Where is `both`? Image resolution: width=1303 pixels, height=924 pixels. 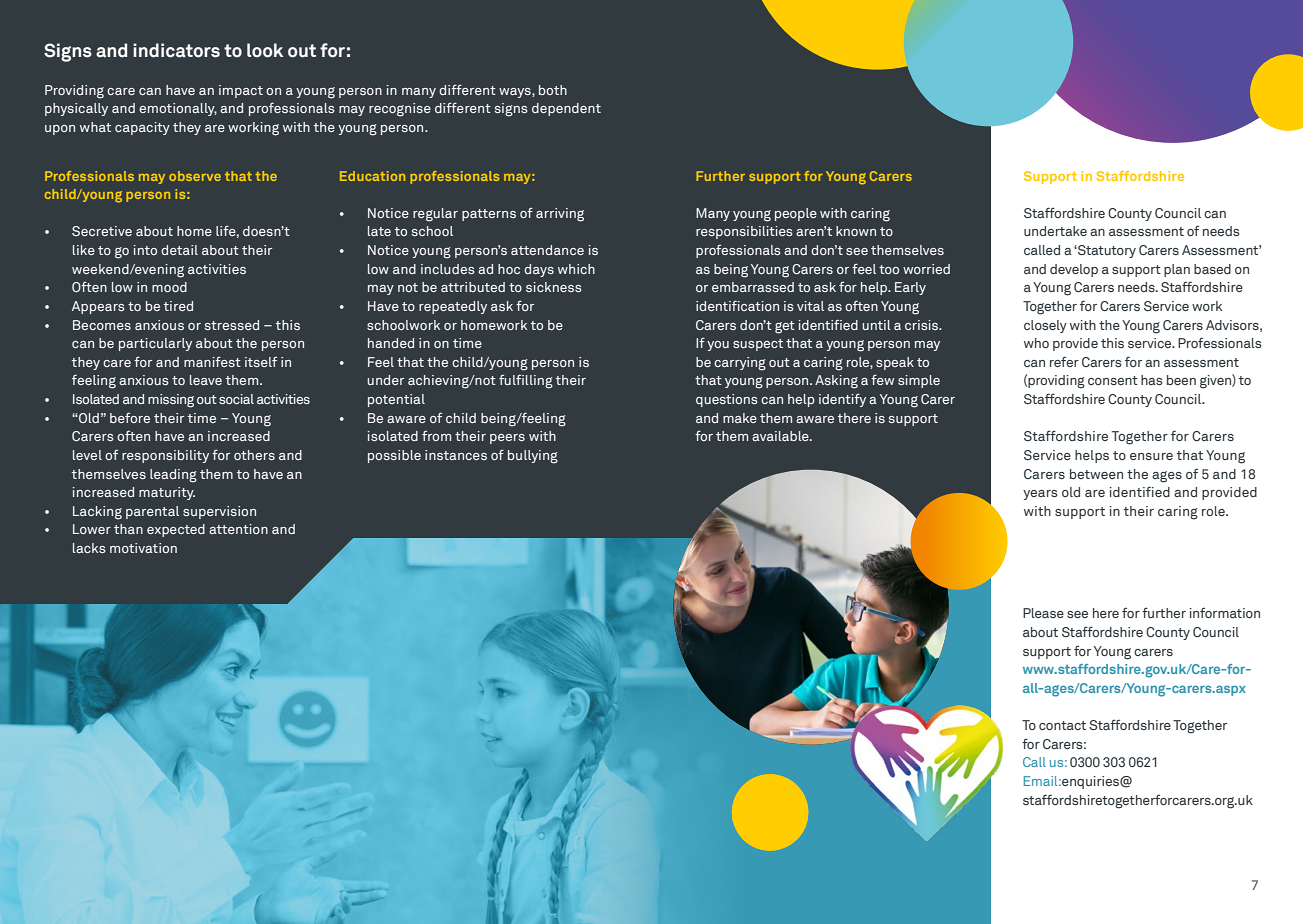 both is located at coordinates (553, 90).
